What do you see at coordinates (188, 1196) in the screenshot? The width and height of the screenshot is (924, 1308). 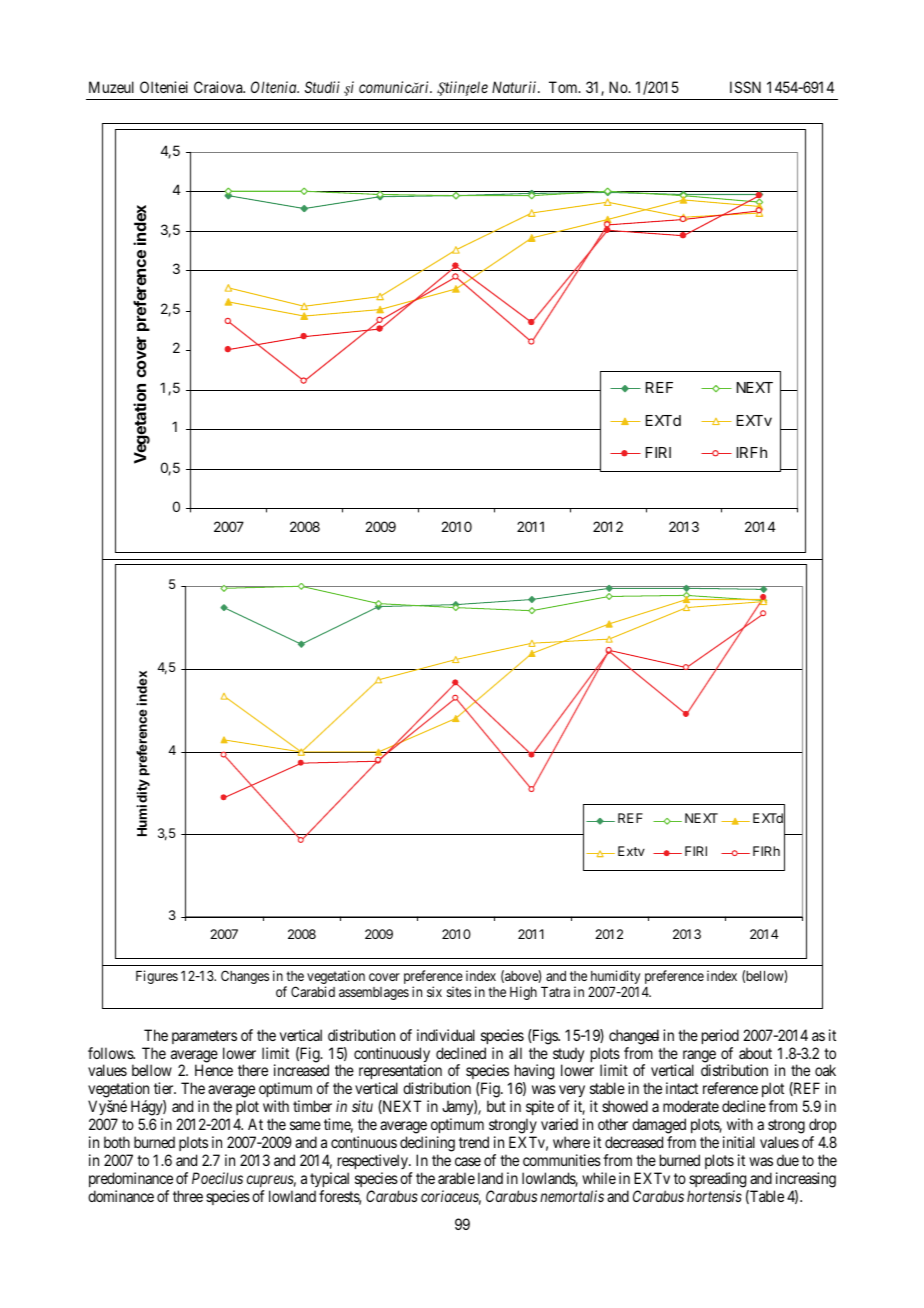 I see `three` at bounding box center [188, 1196].
